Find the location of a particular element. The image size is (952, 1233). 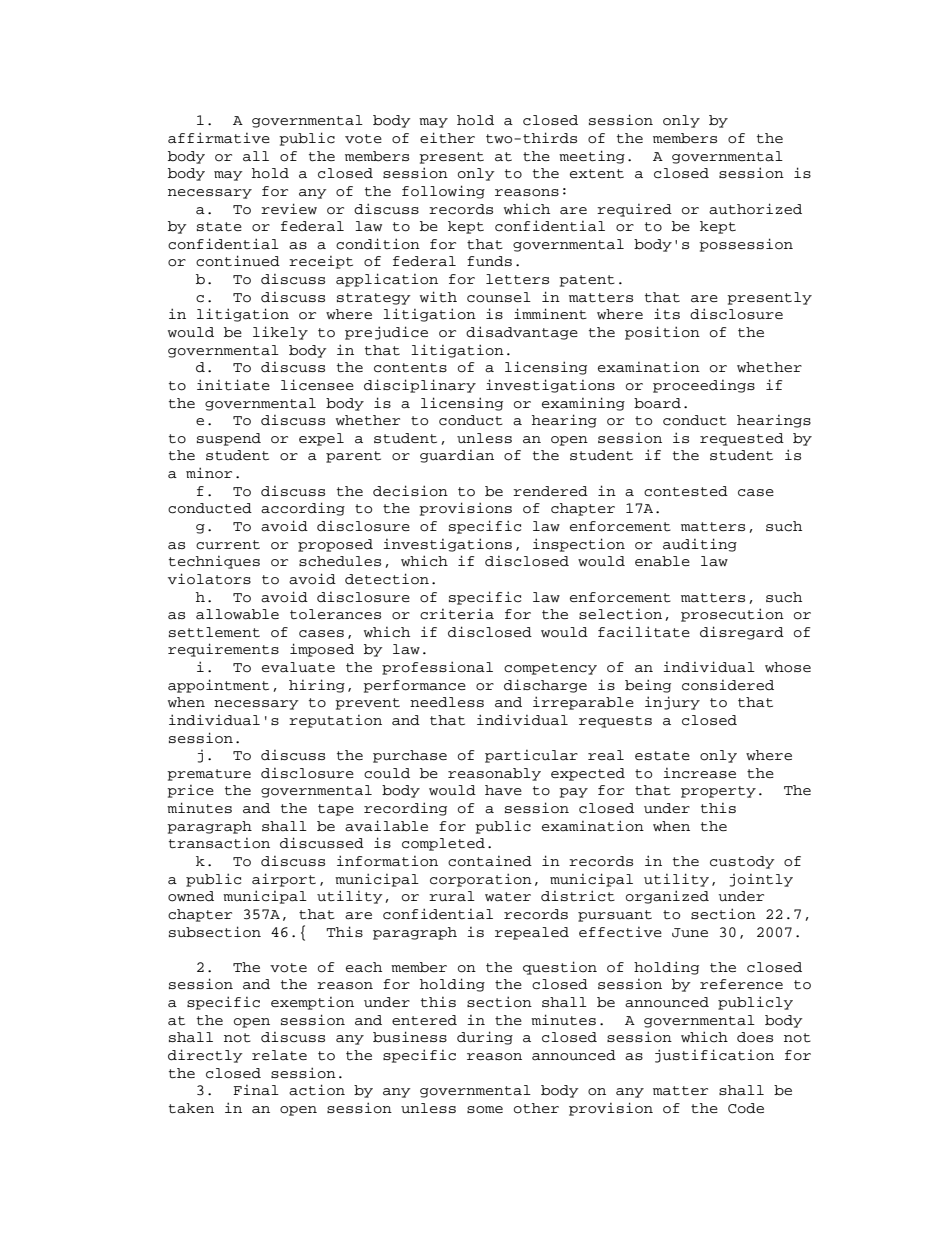

airport is located at coordinates (284, 880).
